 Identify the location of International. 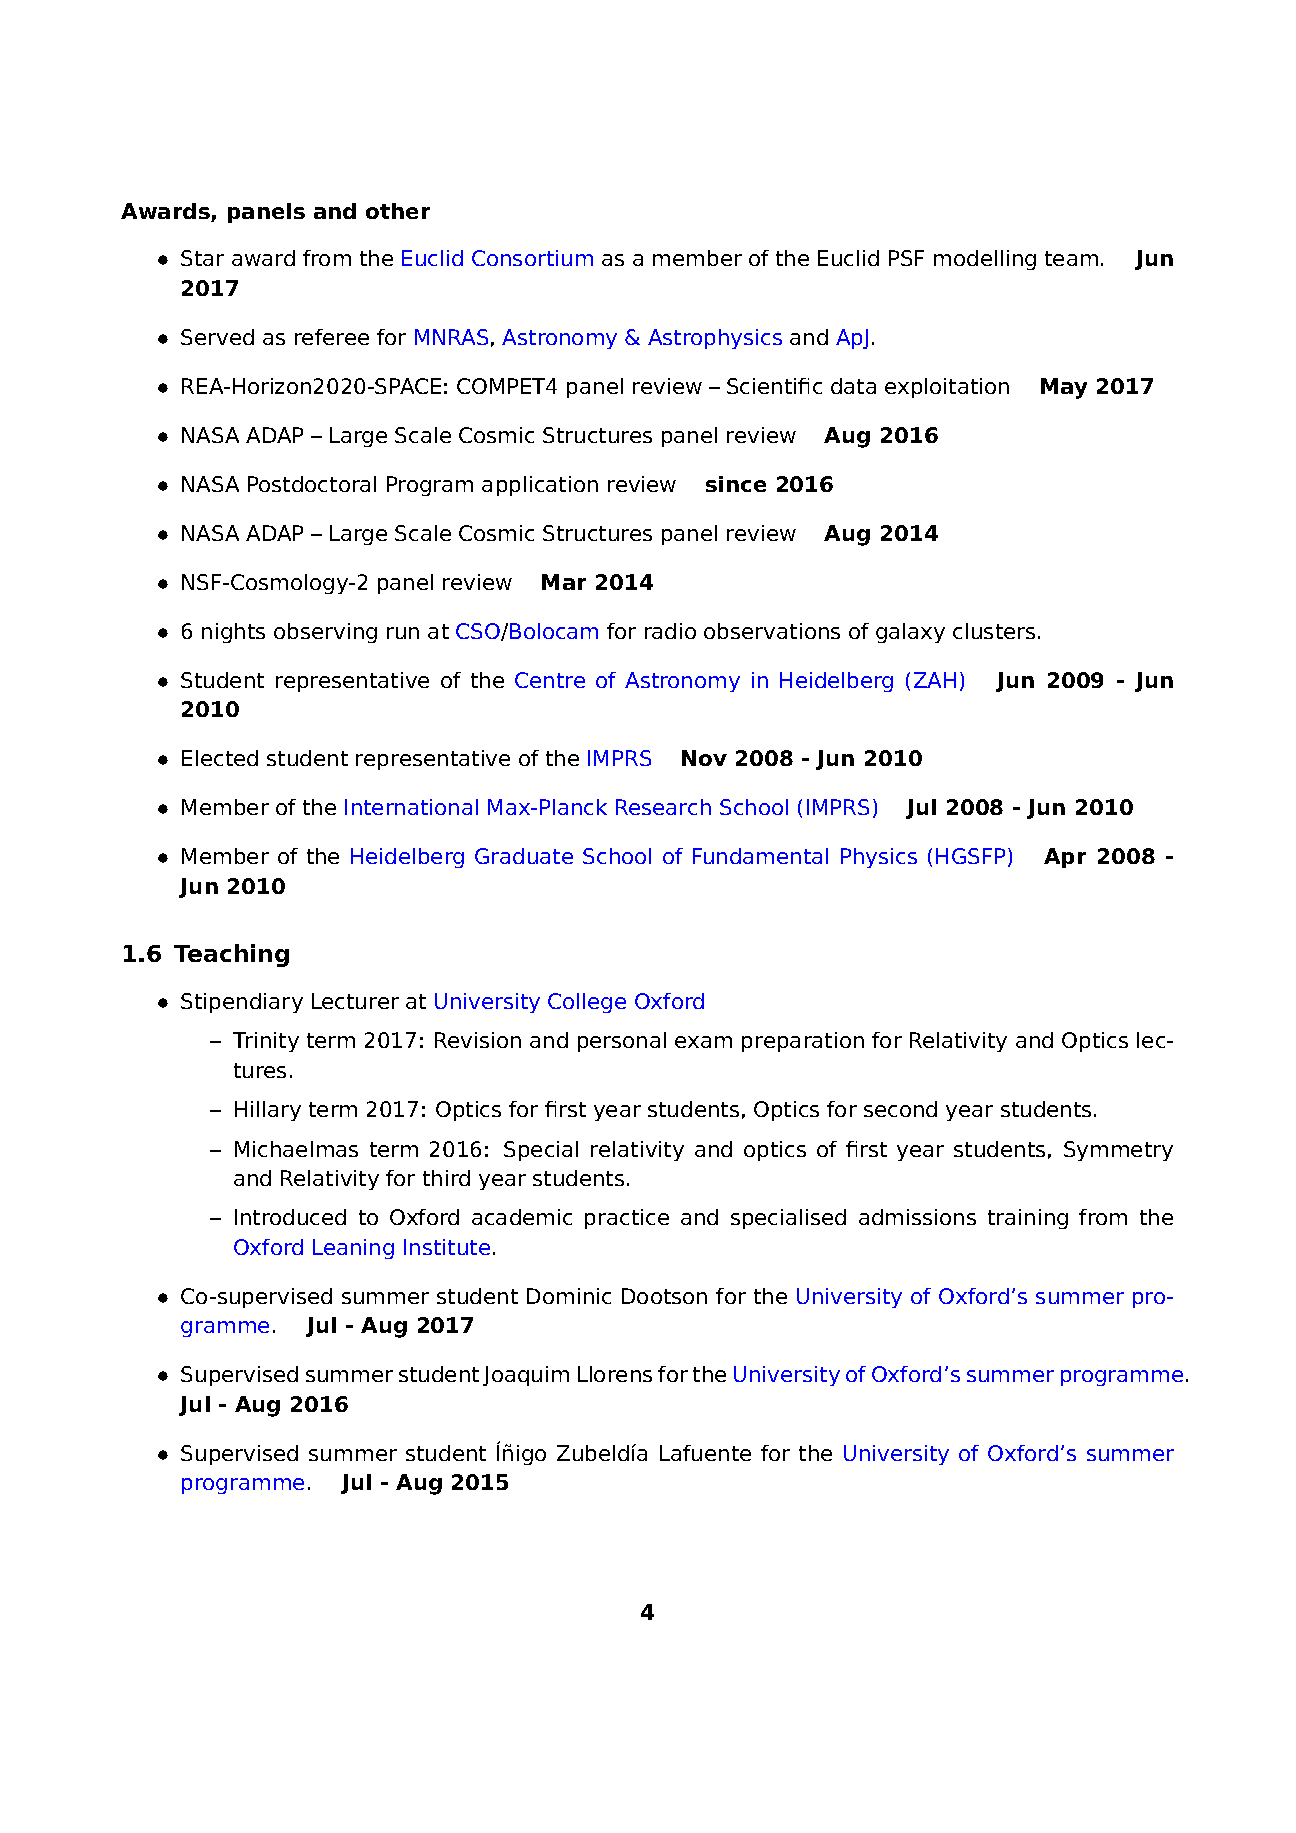
(411, 807).
